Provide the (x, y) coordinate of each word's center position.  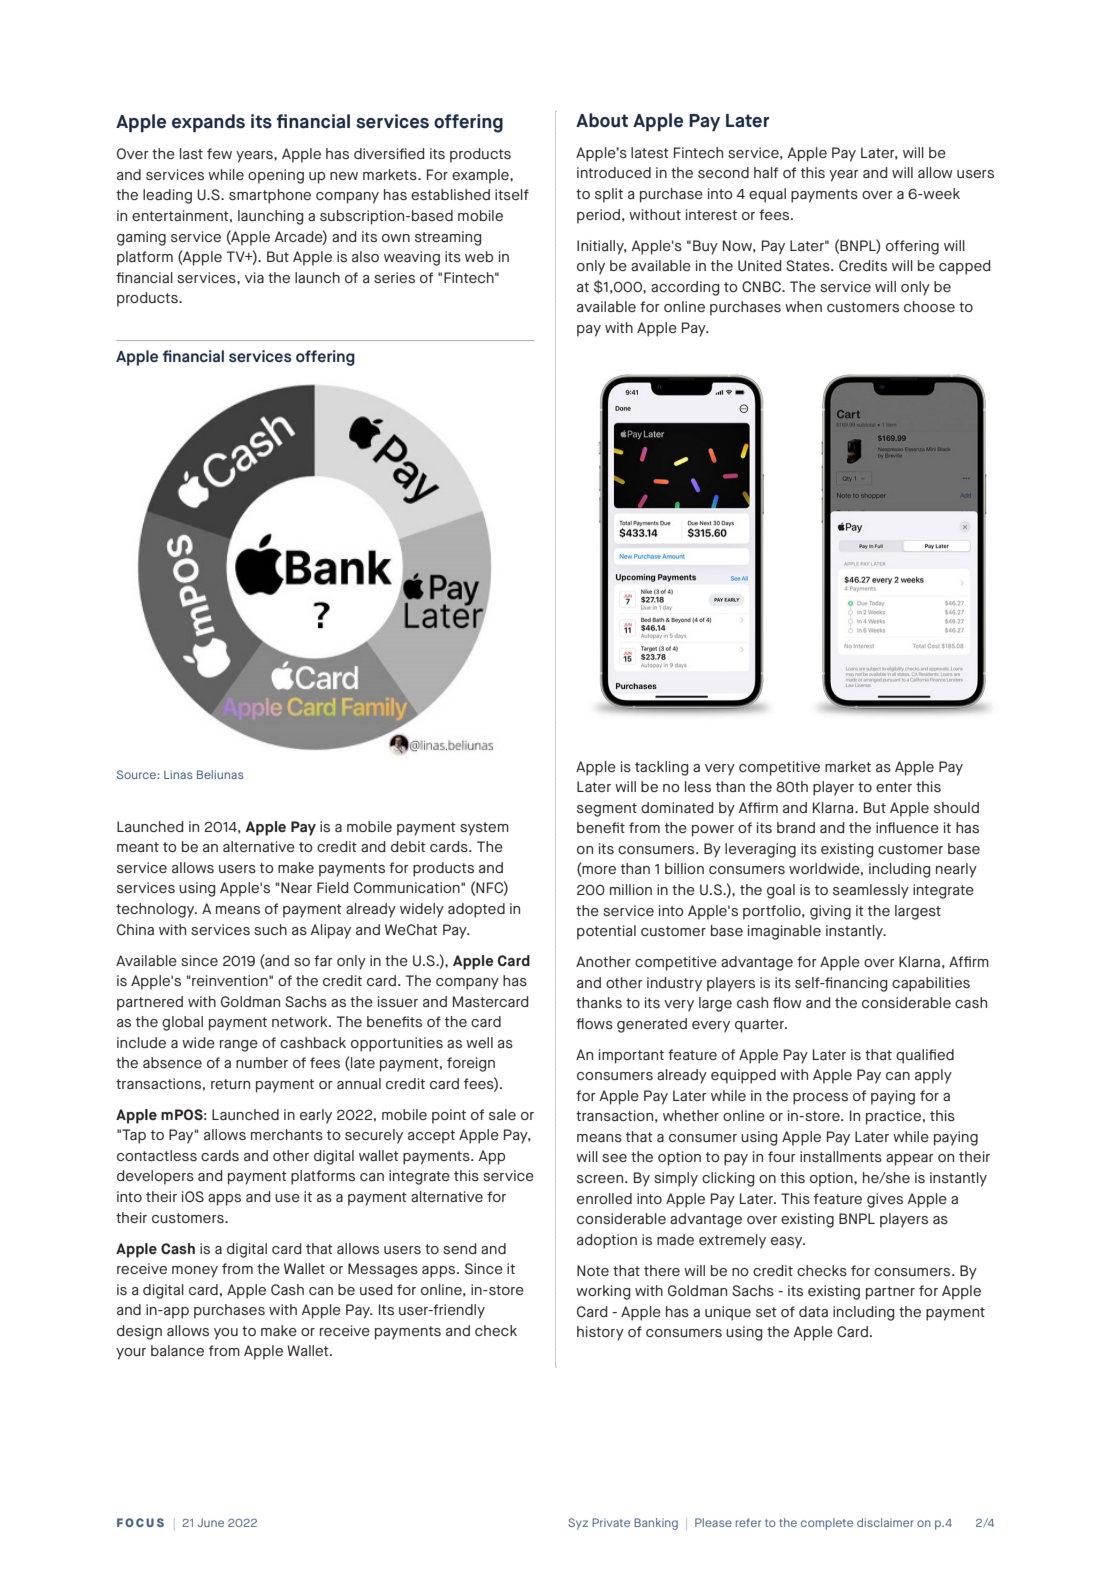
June (211, 1522)
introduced (614, 172)
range (239, 1046)
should (956, 807)
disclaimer (885, 1522)
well (479, 1042)
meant (138, 847)
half (766, 172)
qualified (925, 1056)
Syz (578, 1524)
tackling (662, 768)
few (219, 153)
